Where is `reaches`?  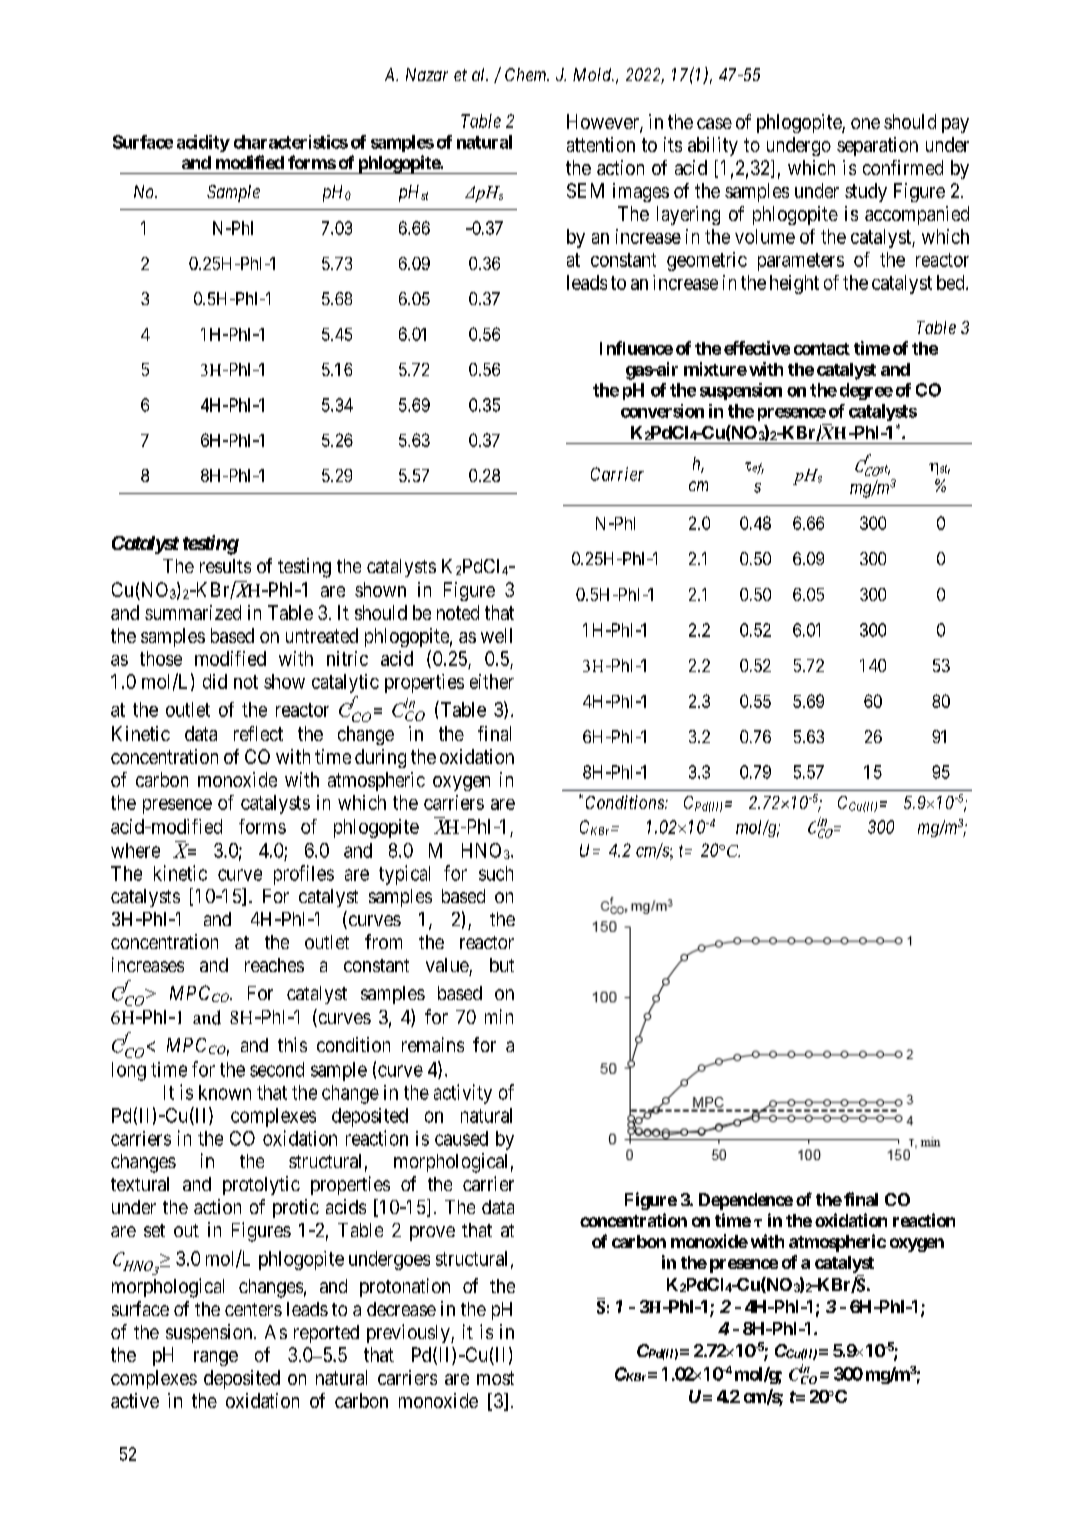 reaches is located at coordinates (274, 965).
